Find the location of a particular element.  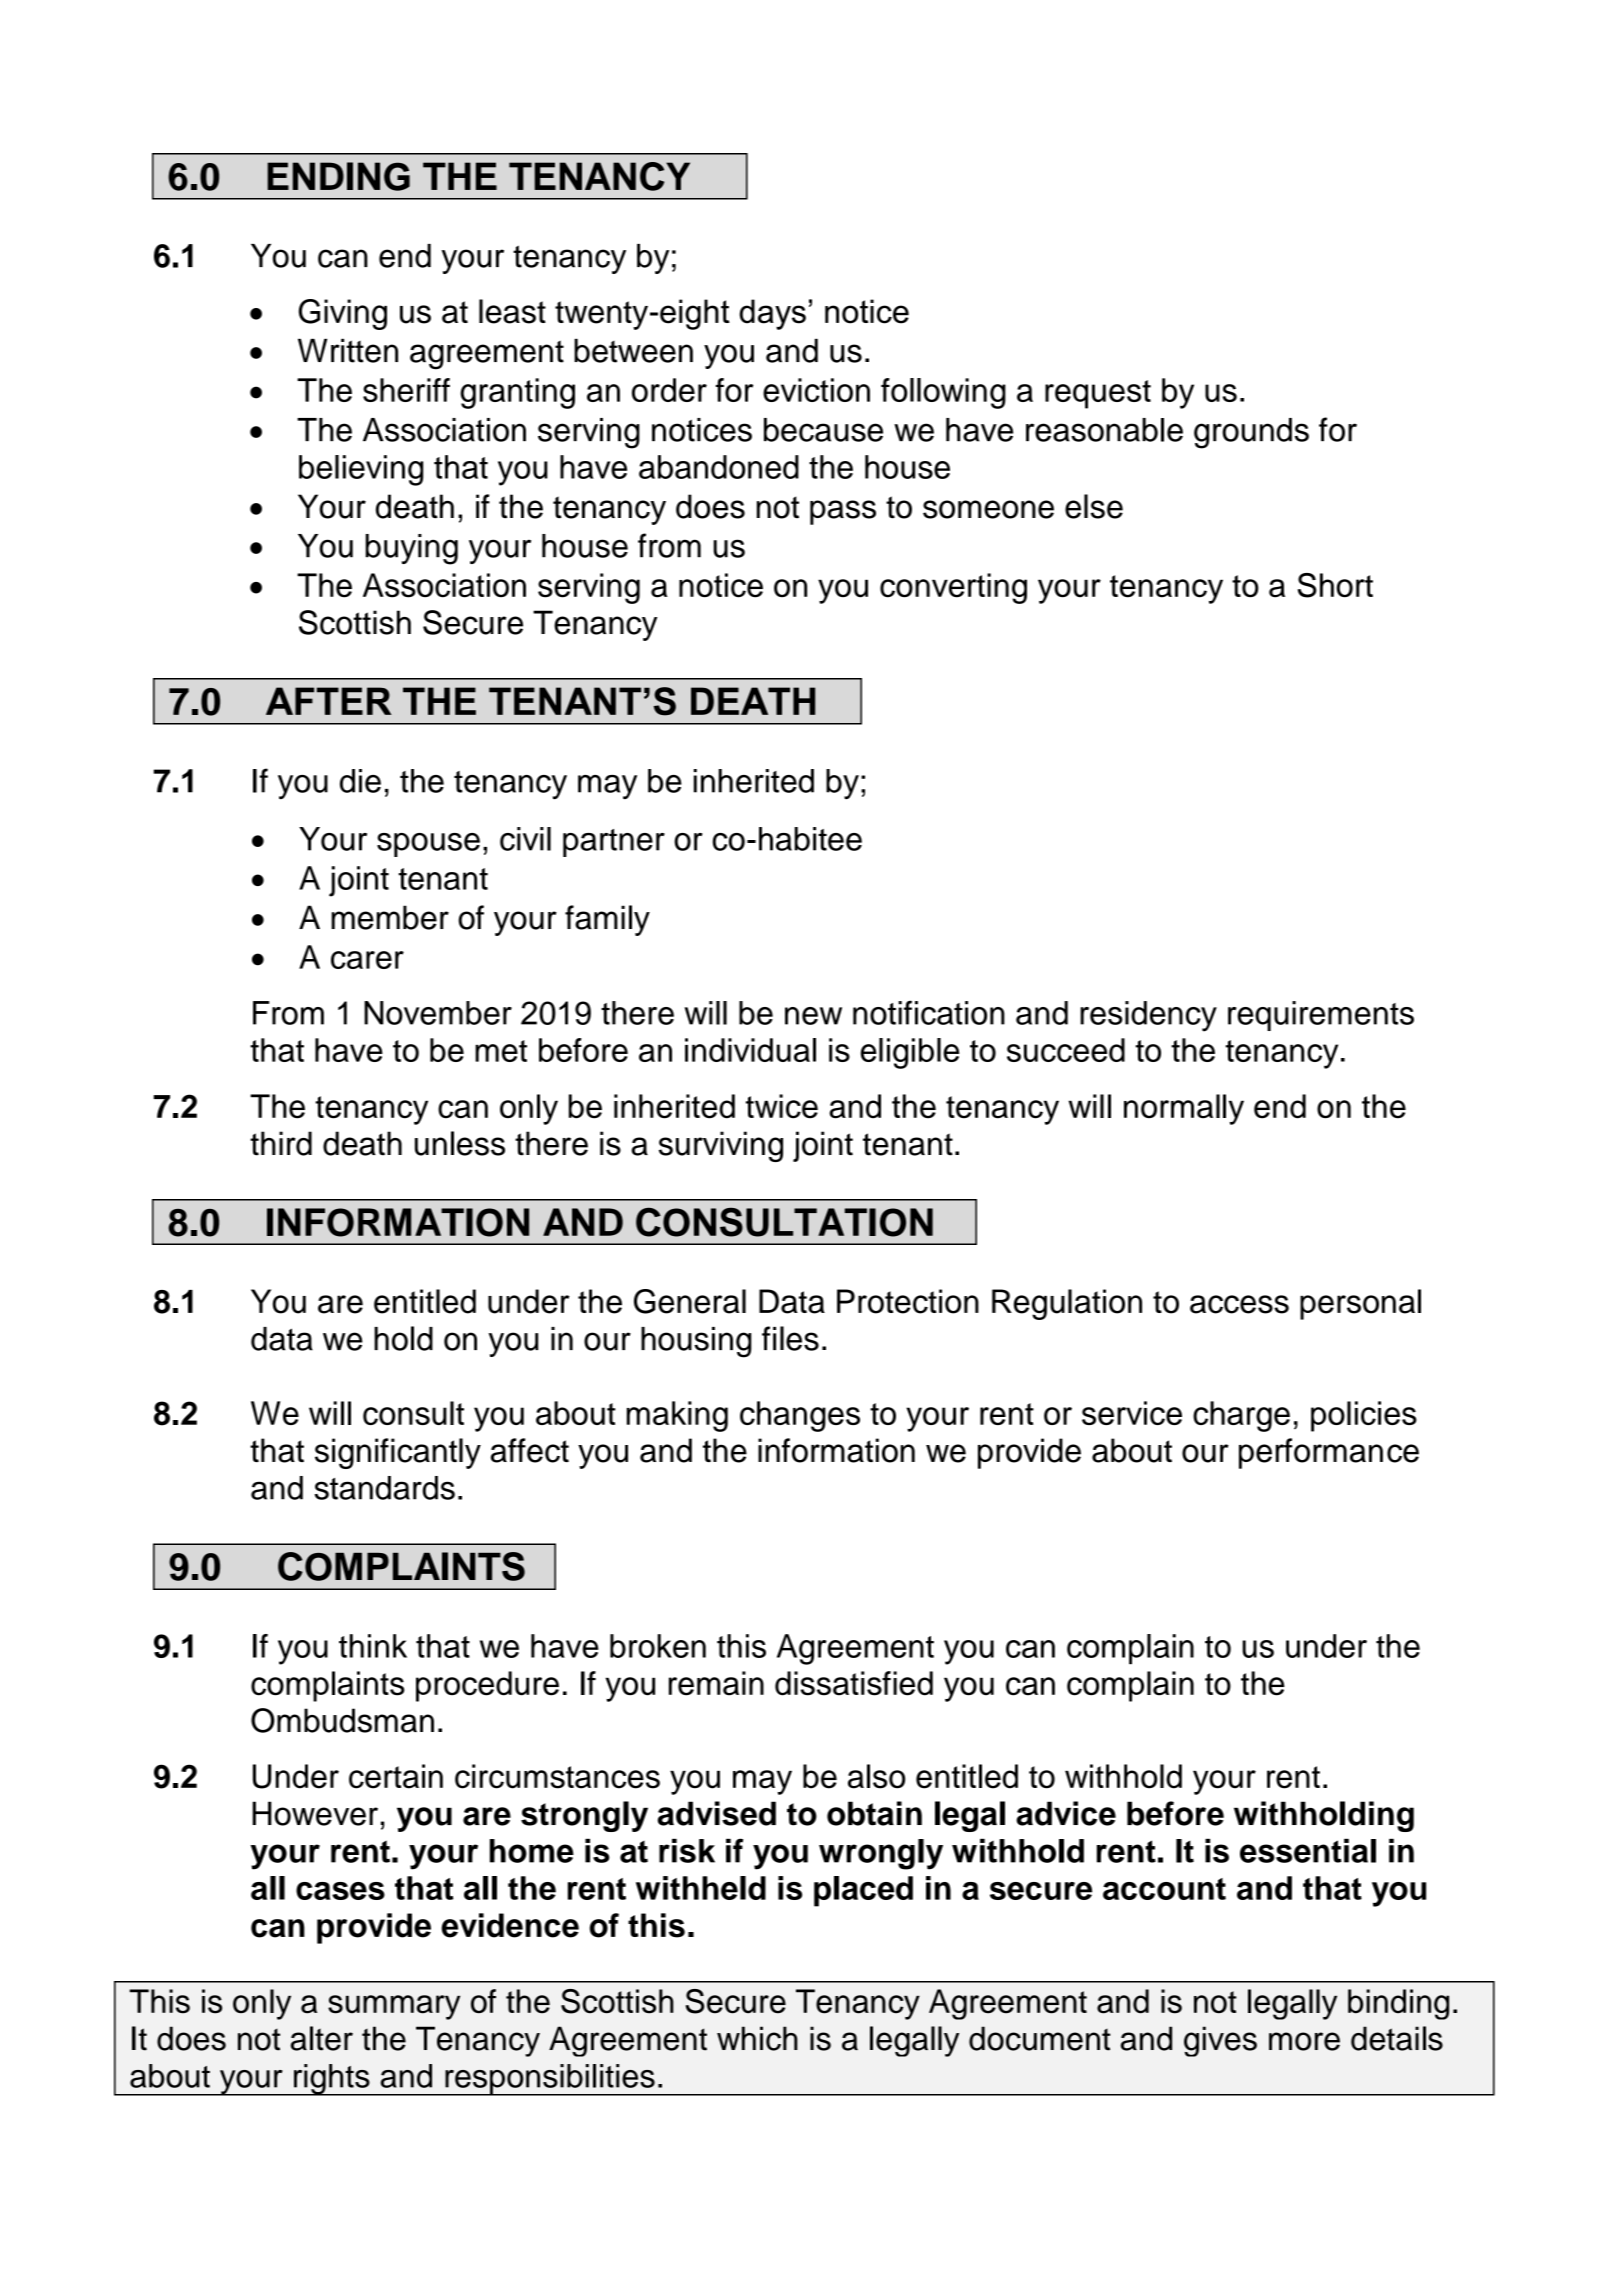

summary is located at coordinates (394, 2007).
